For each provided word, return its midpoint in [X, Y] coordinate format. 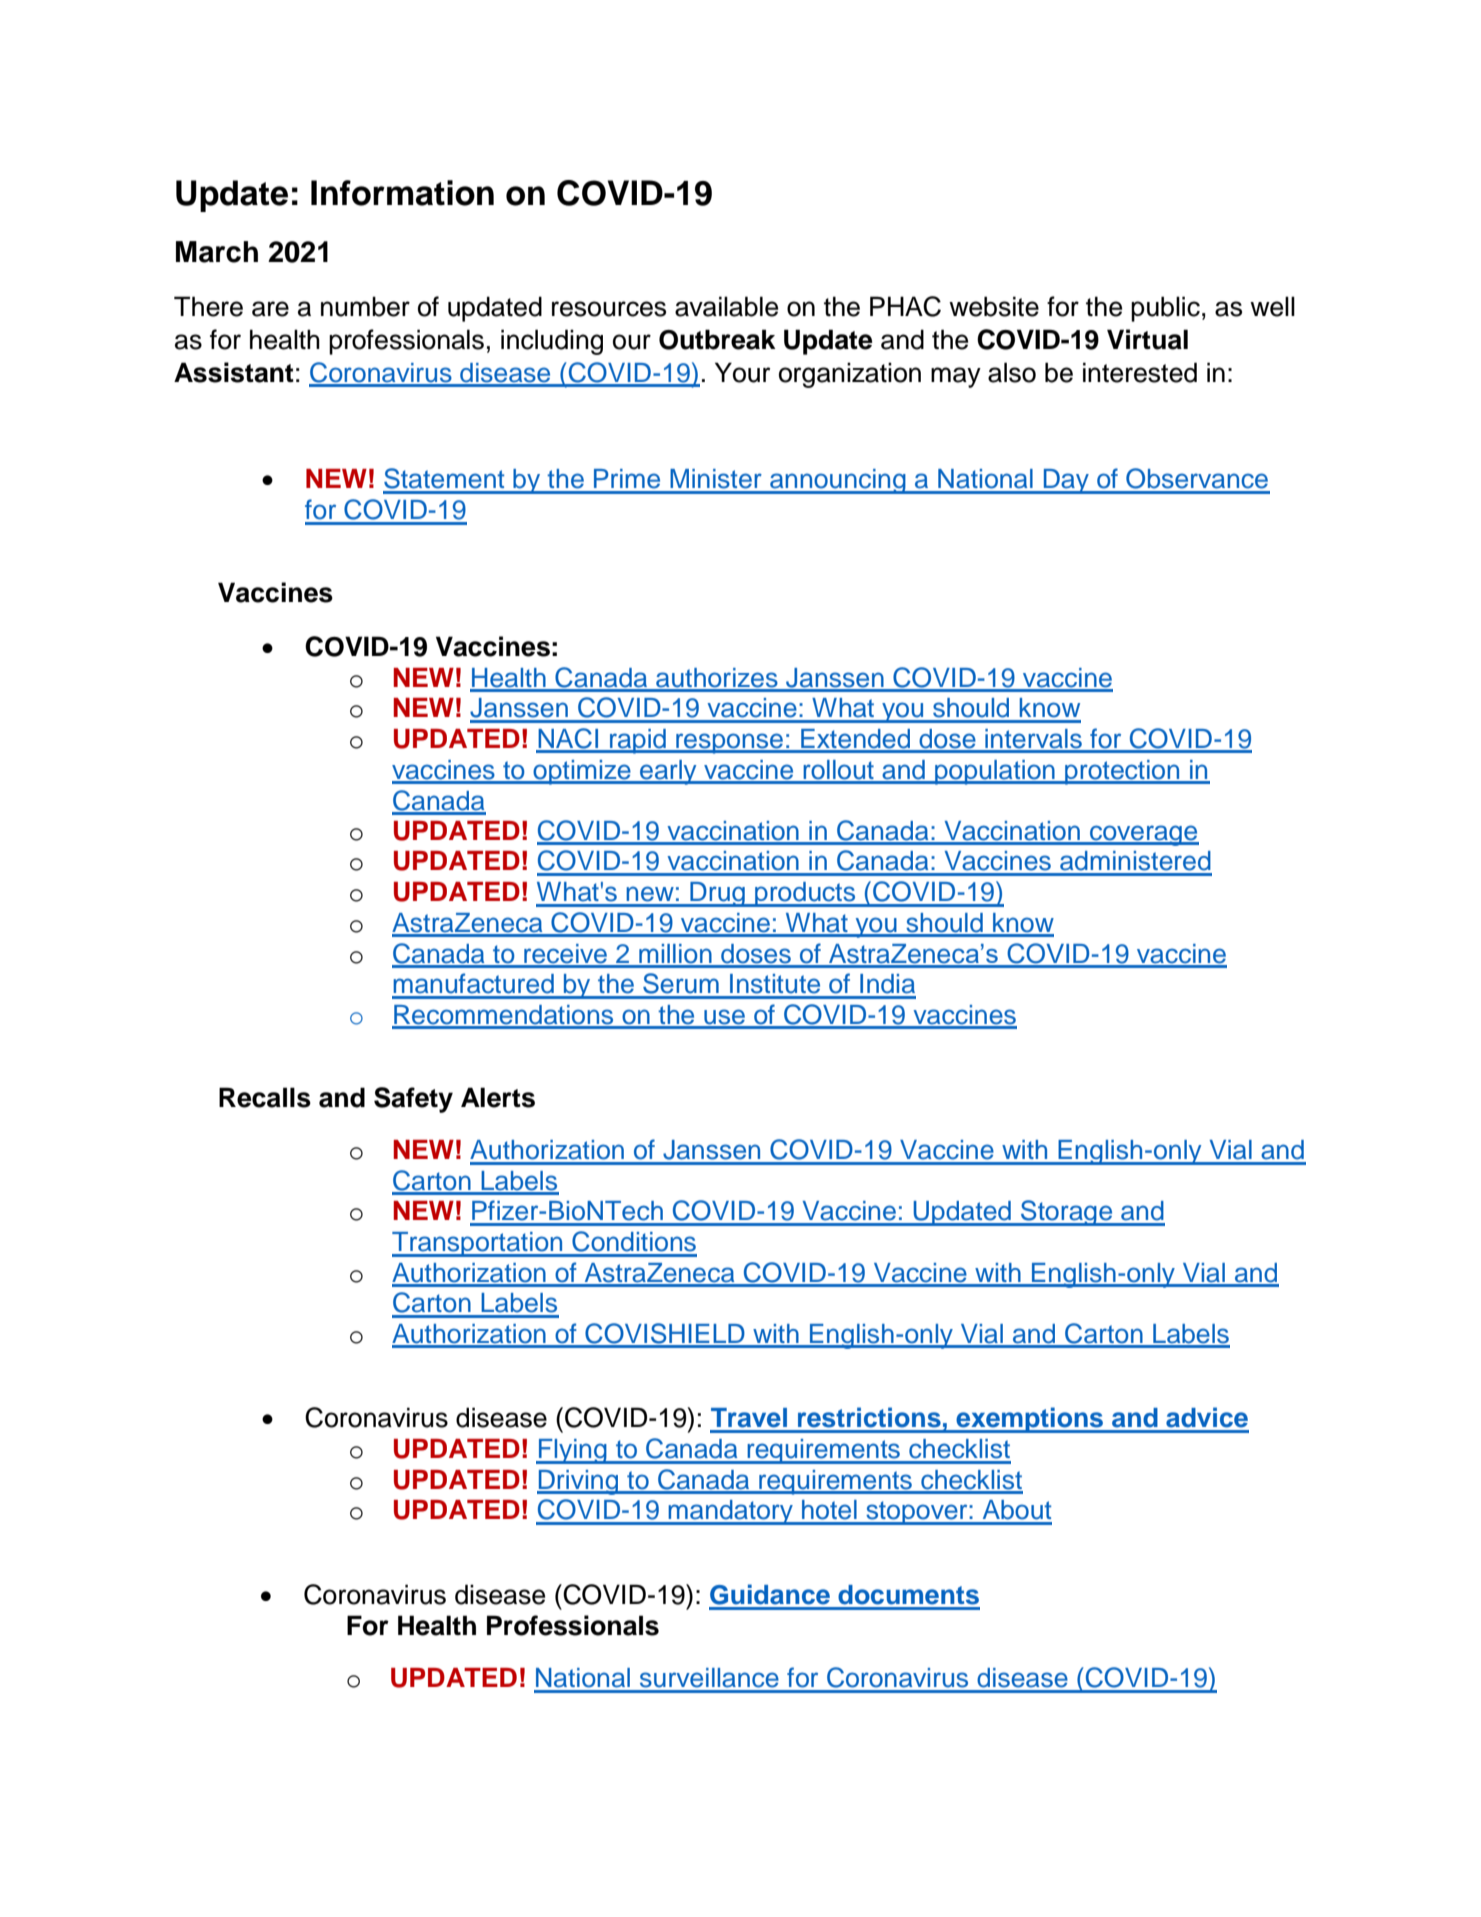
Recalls [265, 1097]
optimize [582, 772]
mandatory [730, 1512]
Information [402, 193]
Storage [1067, 1213]
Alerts [498, 1097]
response [730, 743]
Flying [573, 1451]
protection [1122, 772]
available [726, 306]
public [1165, 309]
